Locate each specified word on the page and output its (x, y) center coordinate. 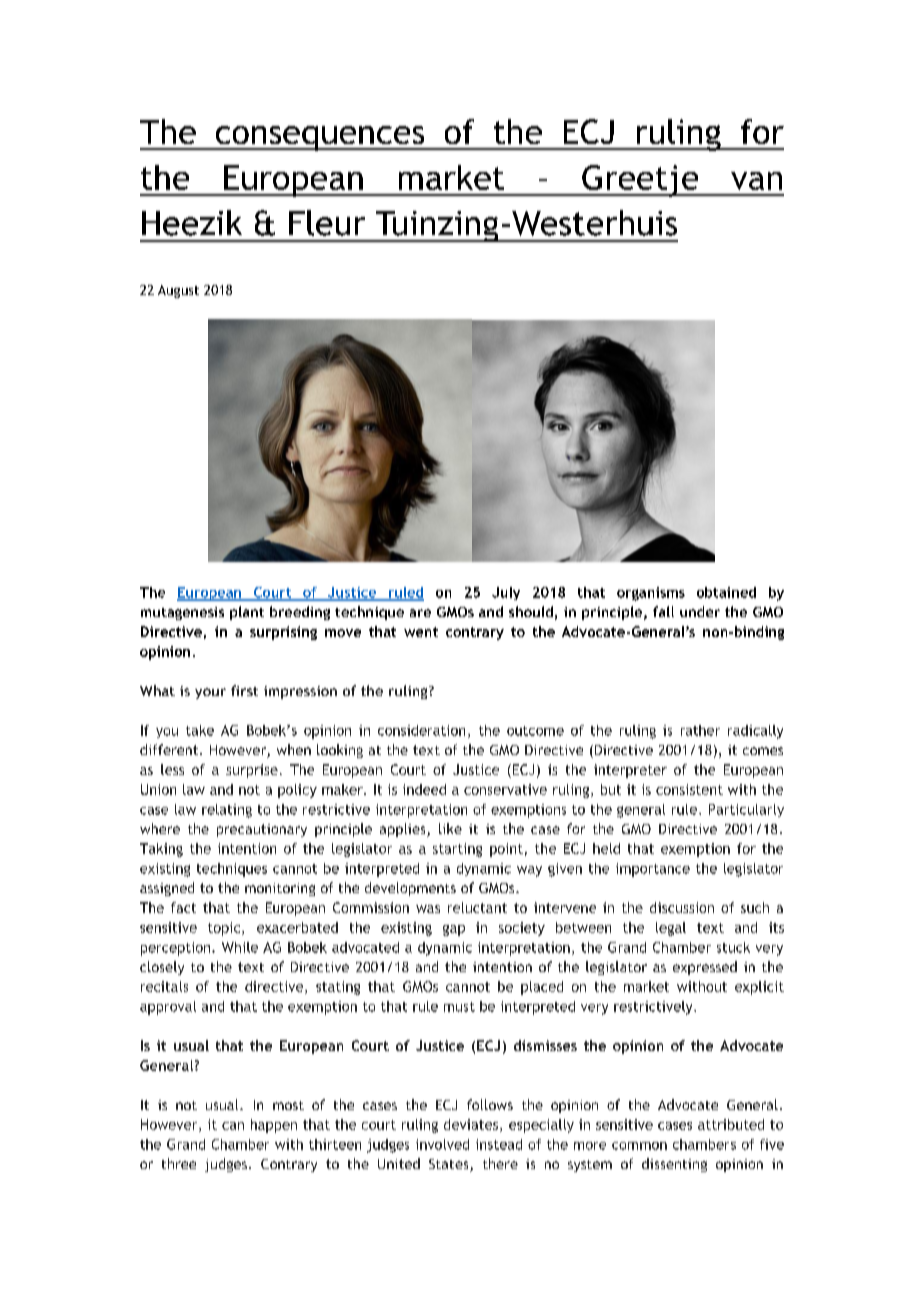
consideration (421, 730)
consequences (320, 138)
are (420, 613)
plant (247, 613)
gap (454, 930)
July (506, 593)
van (756, 181)
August (178, 291)
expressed (705, 968)
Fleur (327, 223)
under (700, 611)
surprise (252, 771)
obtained (726, 592)
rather (700, 730)
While (240, 947)
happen (274, 1126)
